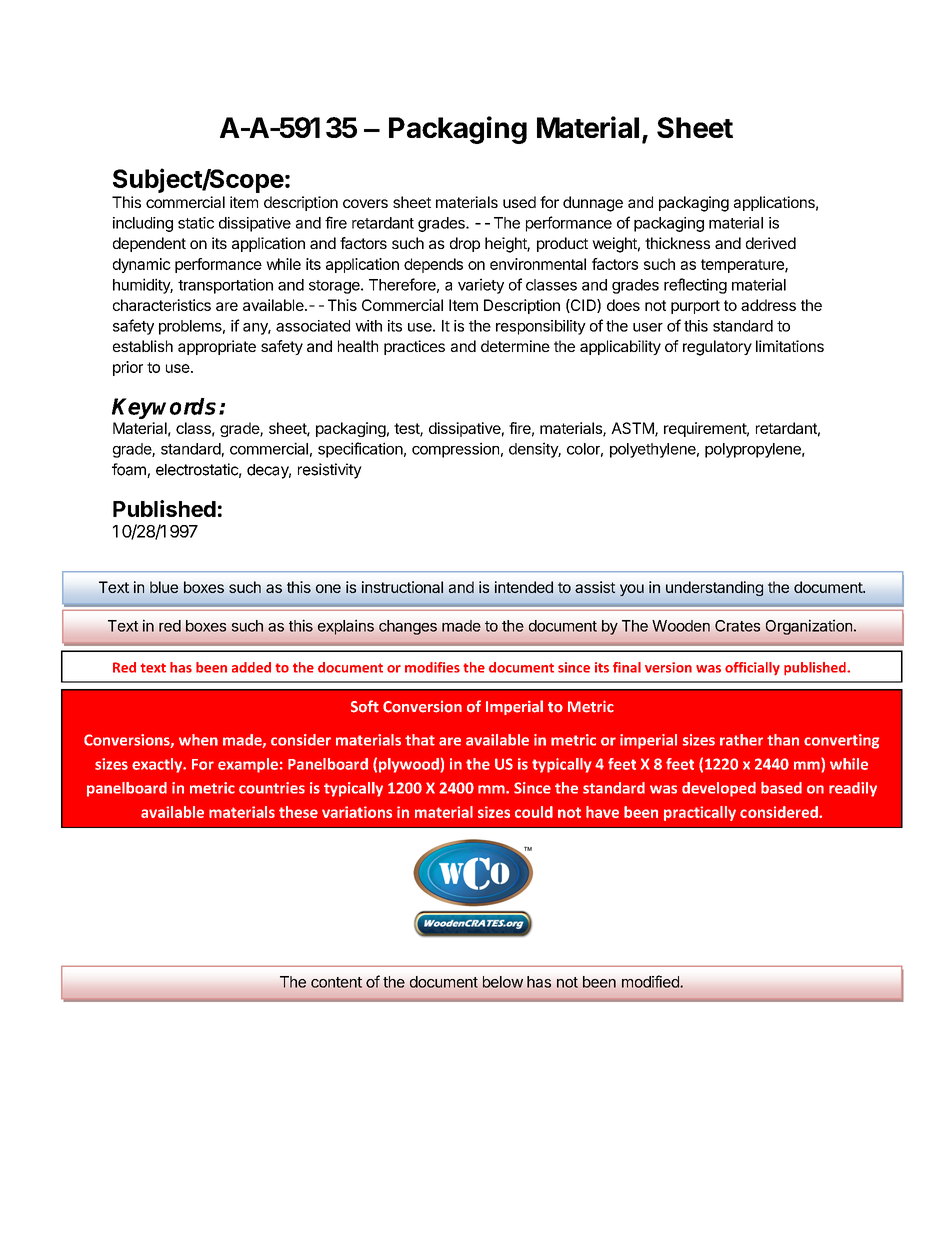  What do you see at coordinates (130, 470) in the screenshot?
I see `foam` at bounding box center [130, 470].
